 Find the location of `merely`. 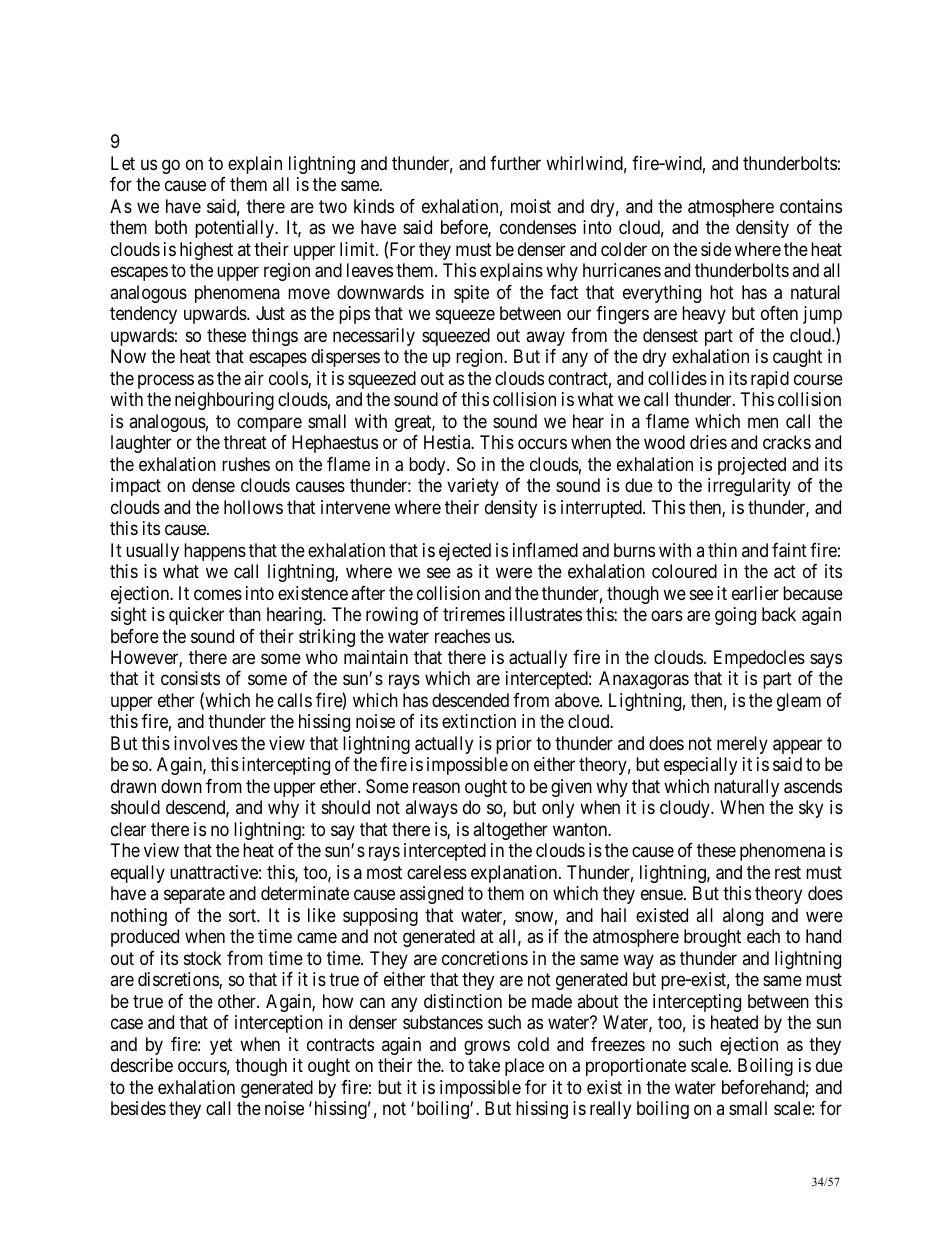

merely is located at coordinates (742, 745).
